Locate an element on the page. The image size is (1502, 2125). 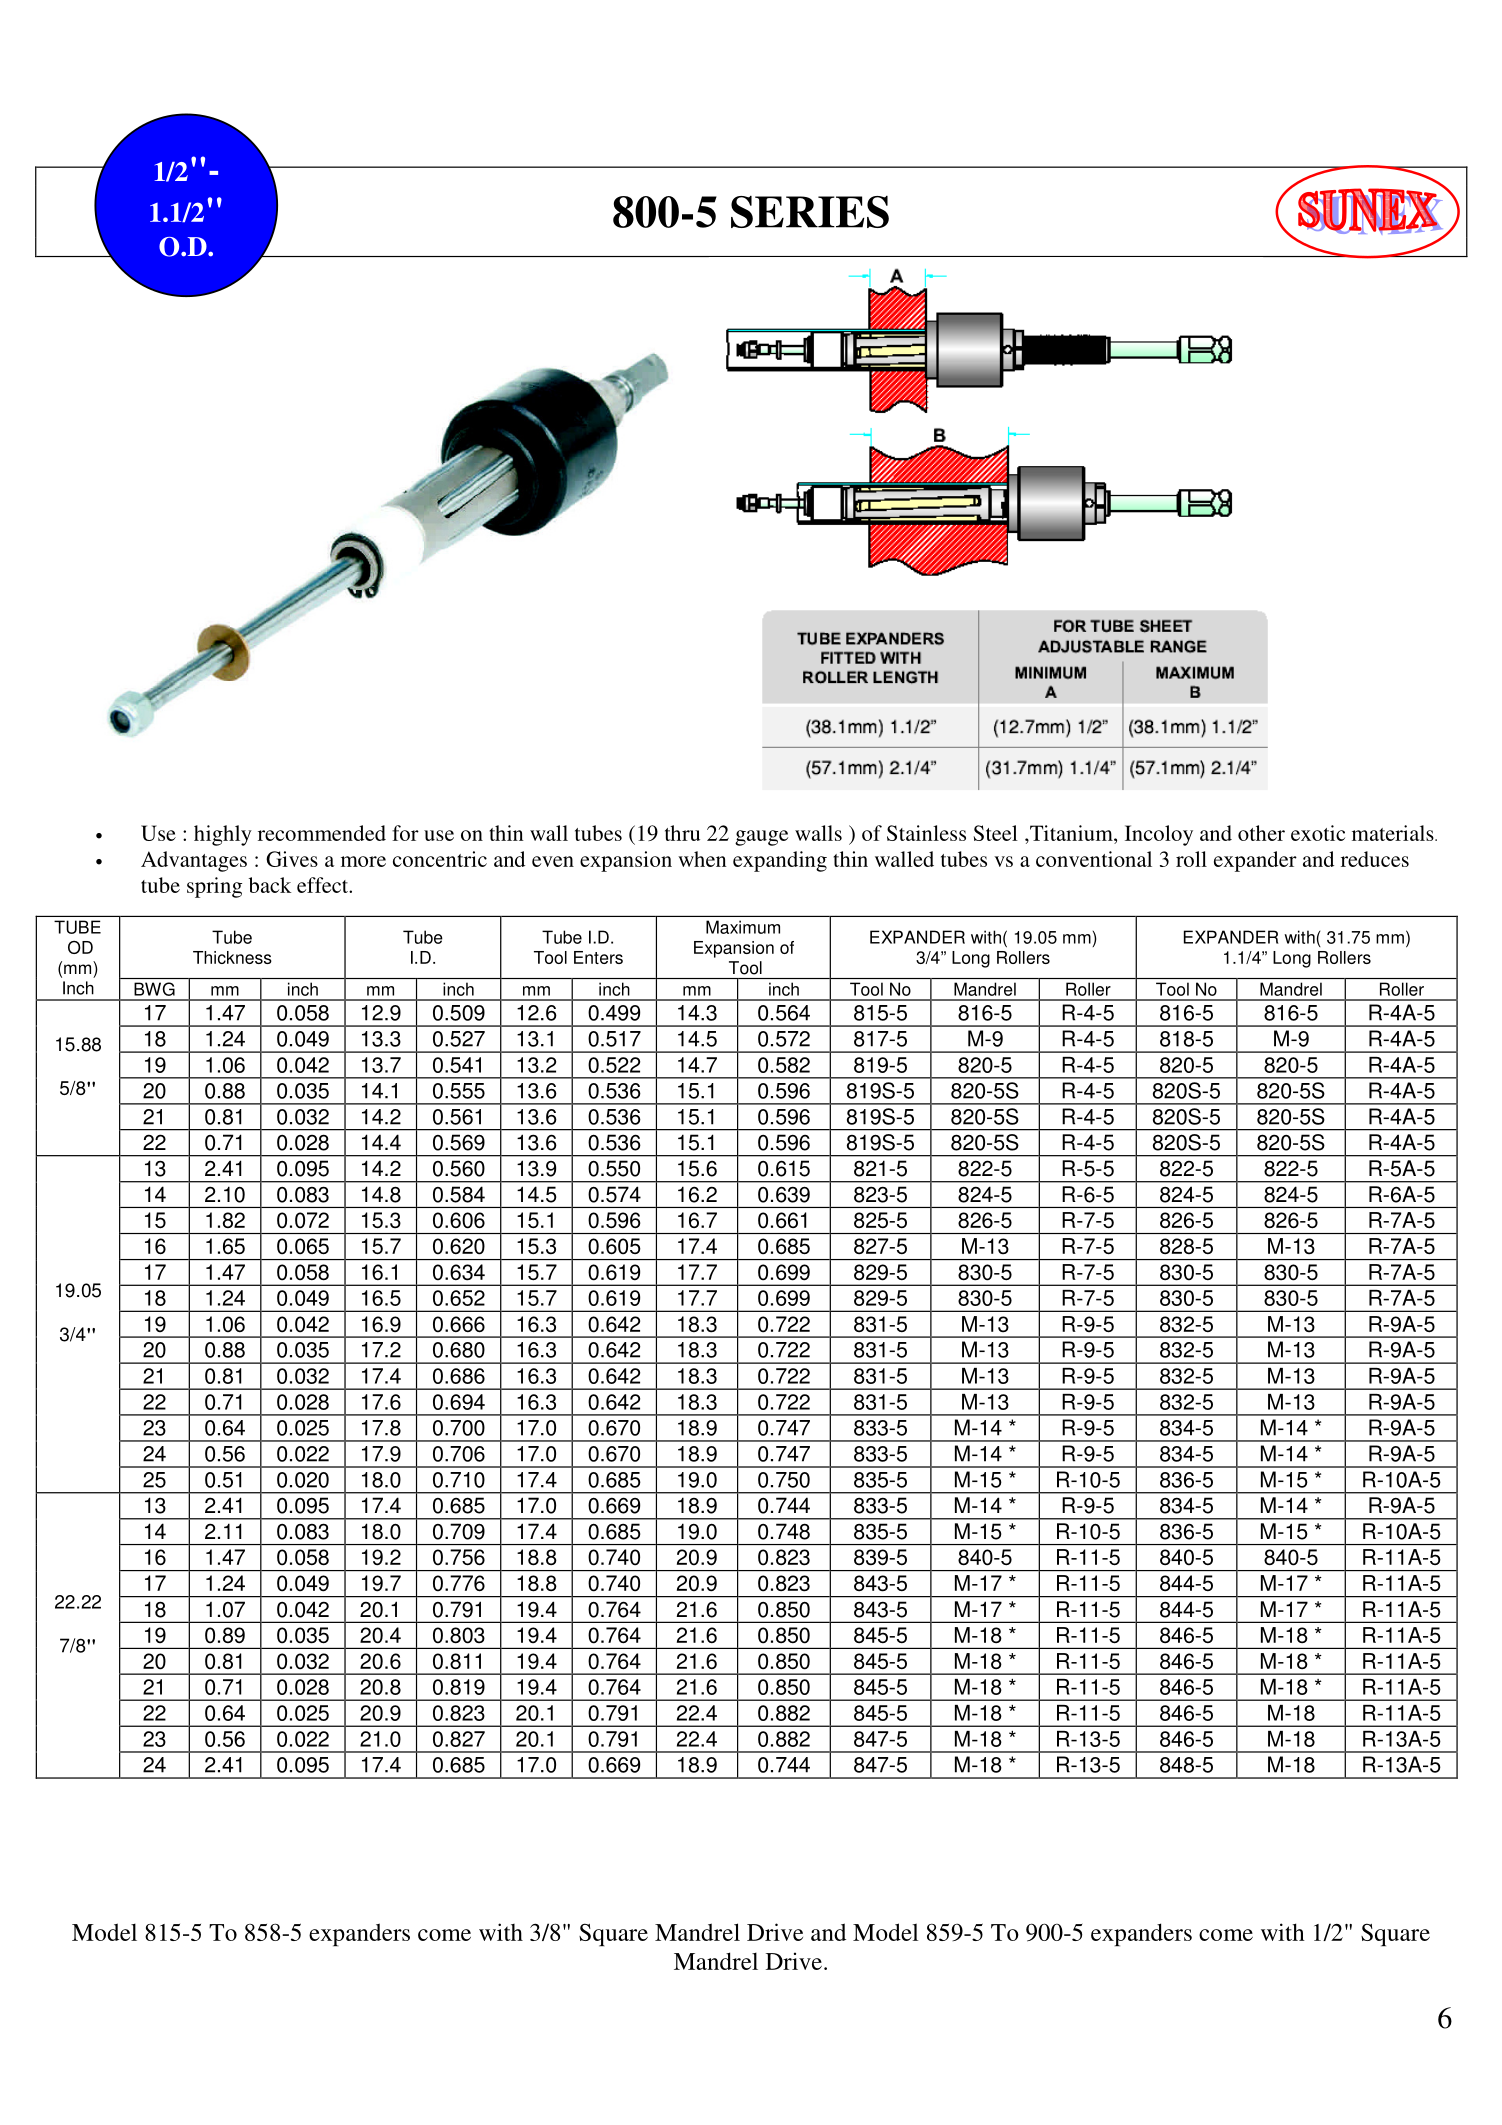
thru is located at coordinates (682, 833).
